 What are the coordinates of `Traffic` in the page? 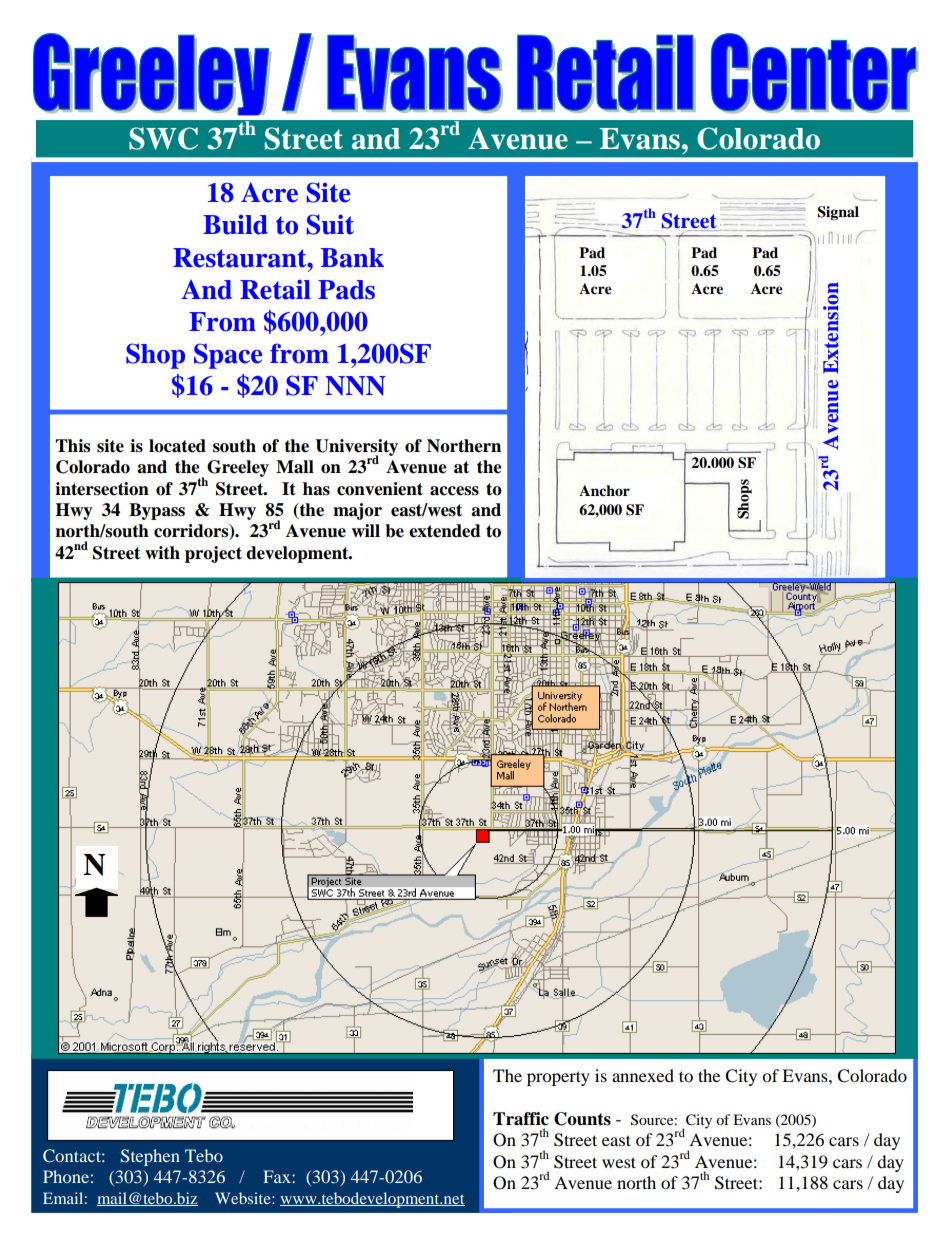 It's located at (521, 1119).
